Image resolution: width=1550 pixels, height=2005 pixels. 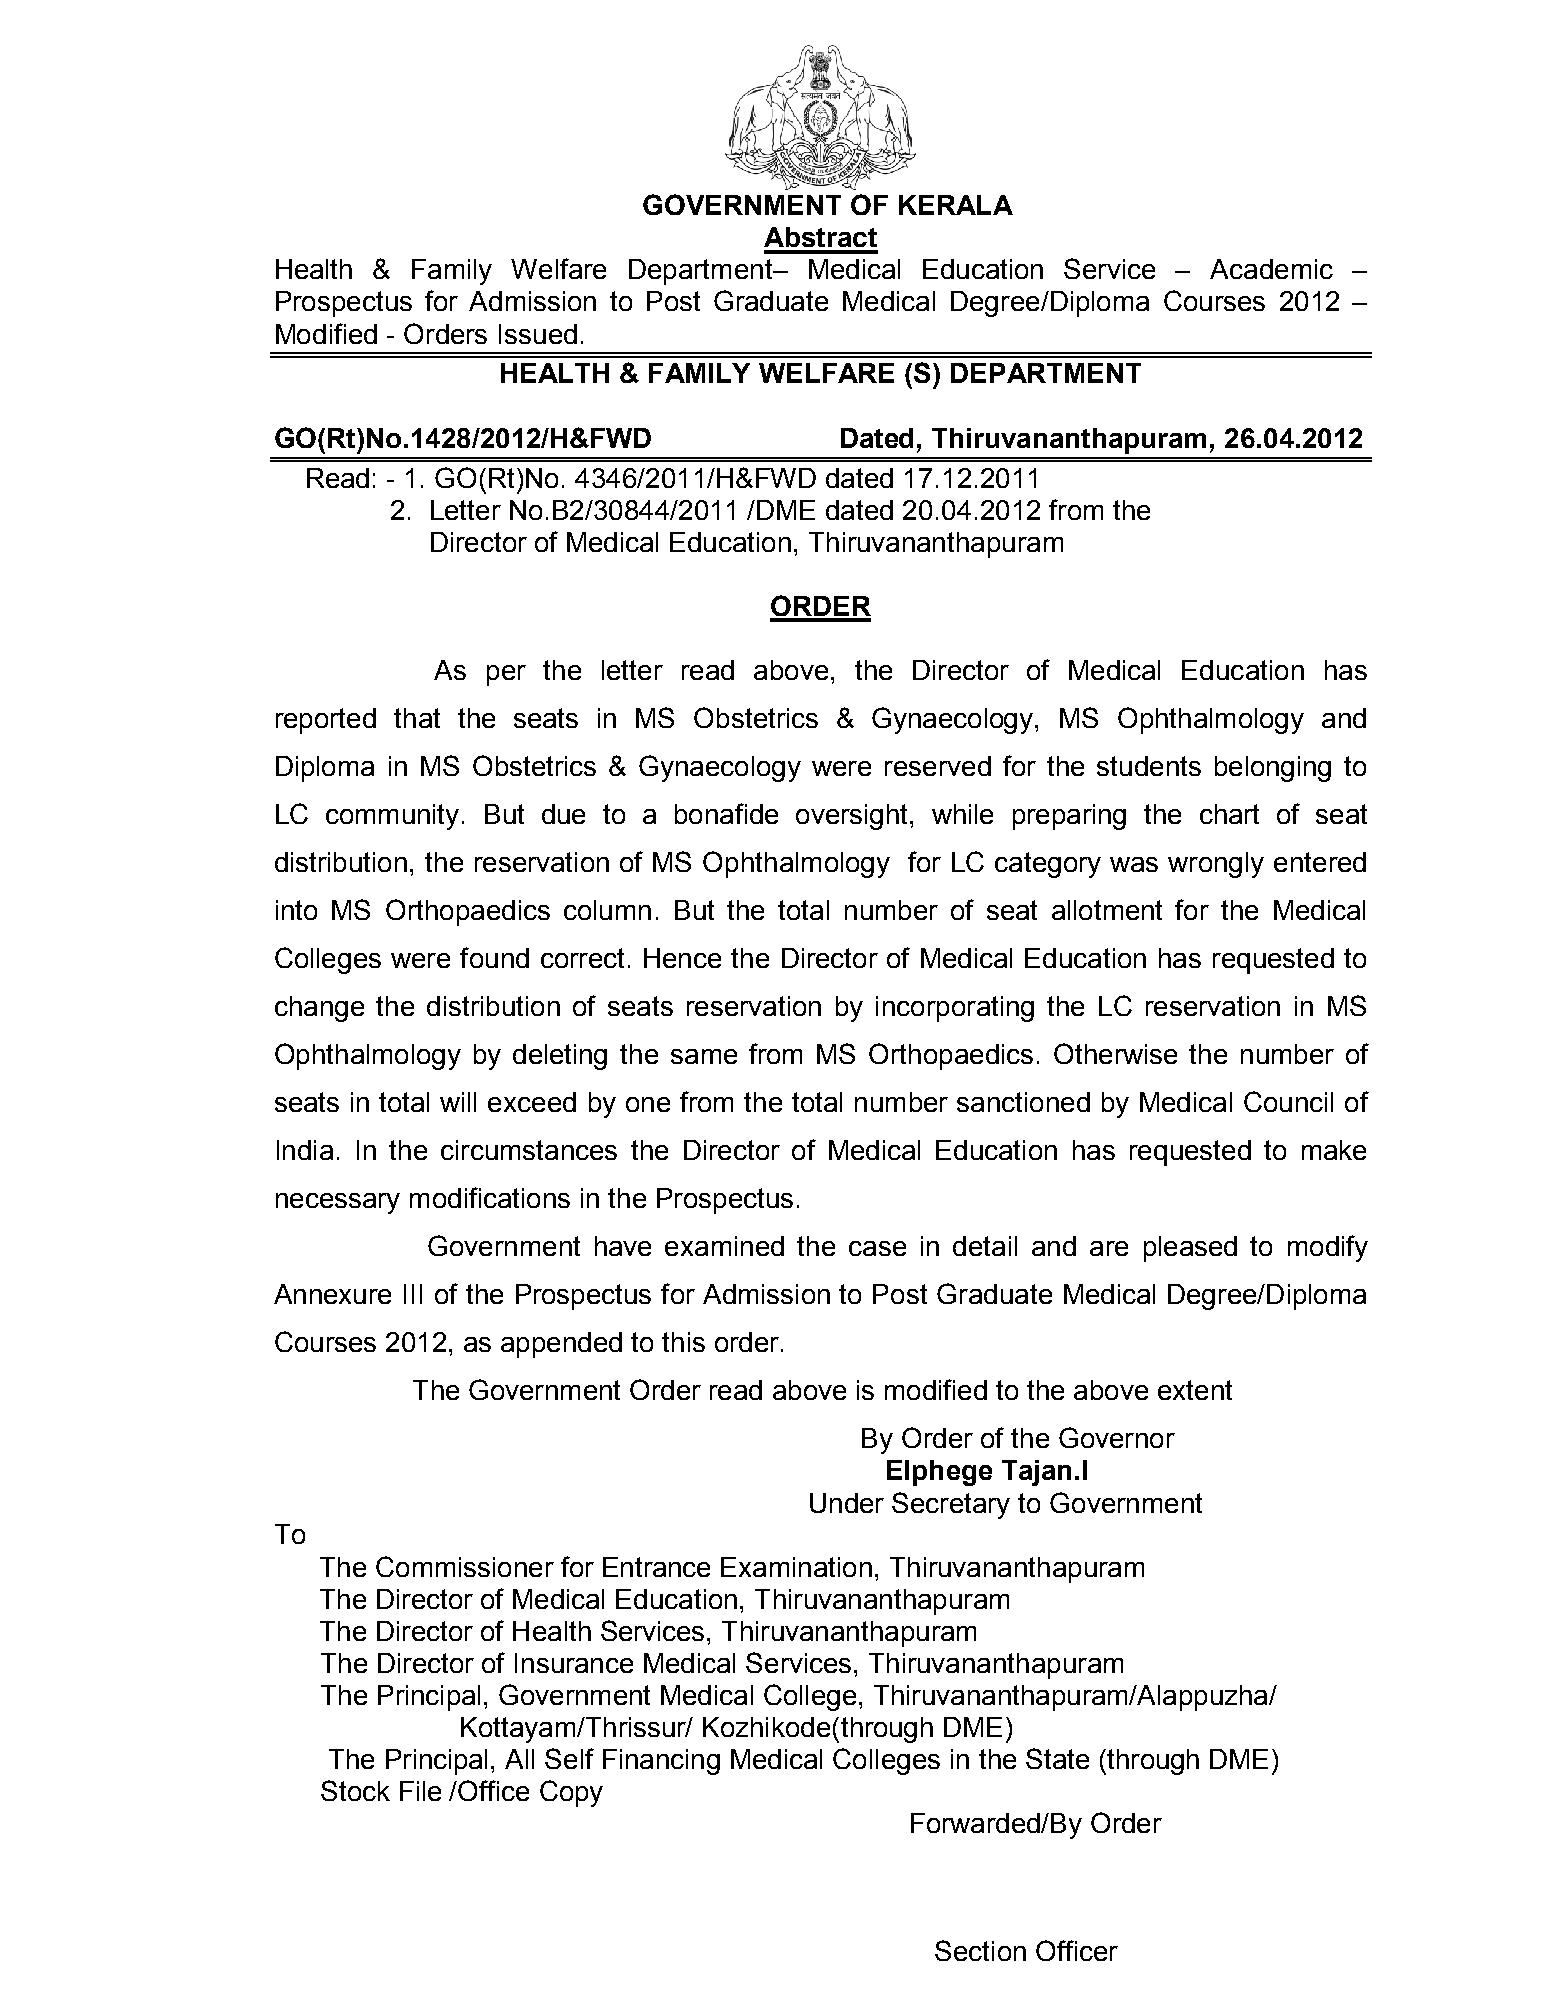 What do you see at coordinates (956, 205) in the document?
I see `KERALA` at bounding box center [956, 205].
